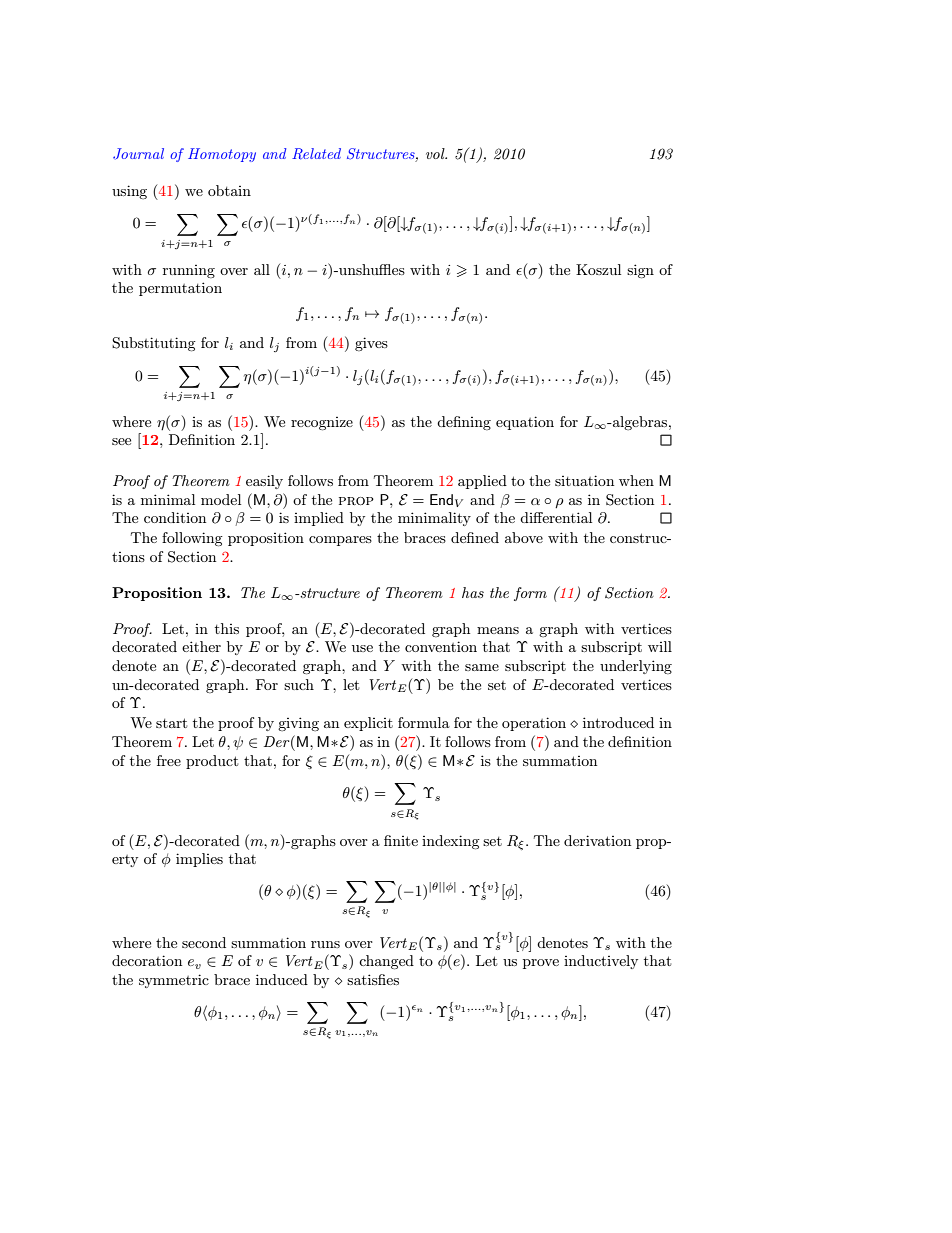 The image size is (952, 1233). Describe the element at coordinates (229, 190) in the screenshot. I see `obtain` at that location.
